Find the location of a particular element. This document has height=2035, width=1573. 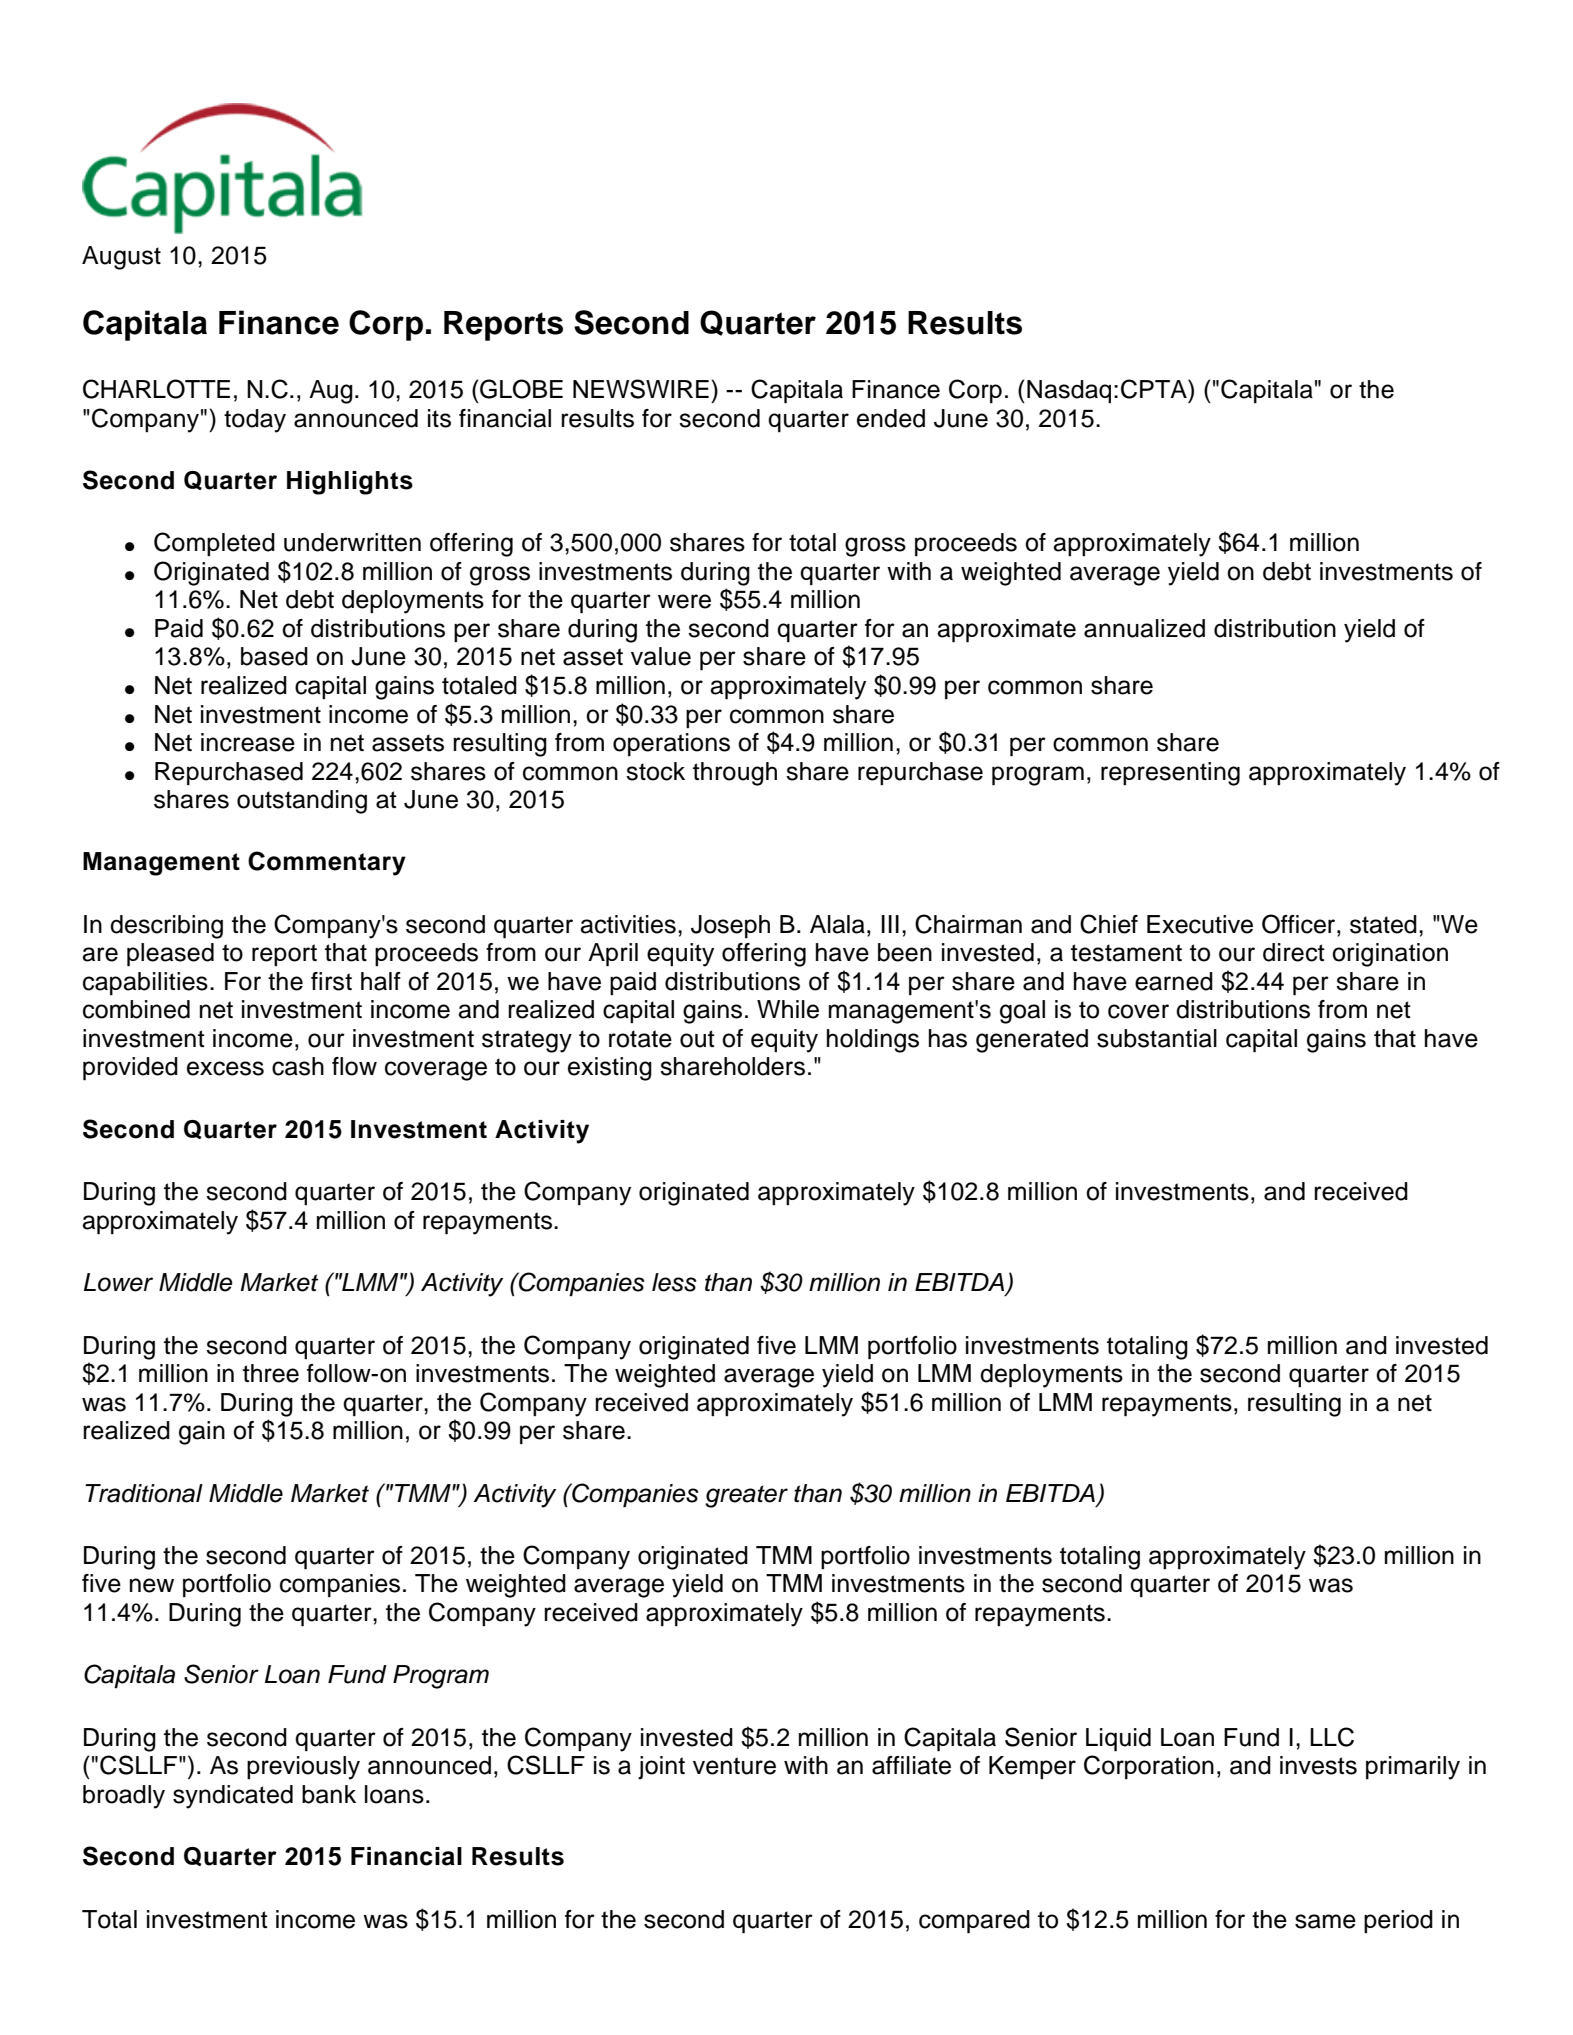

venture is located at coordinates (734, 1766).
